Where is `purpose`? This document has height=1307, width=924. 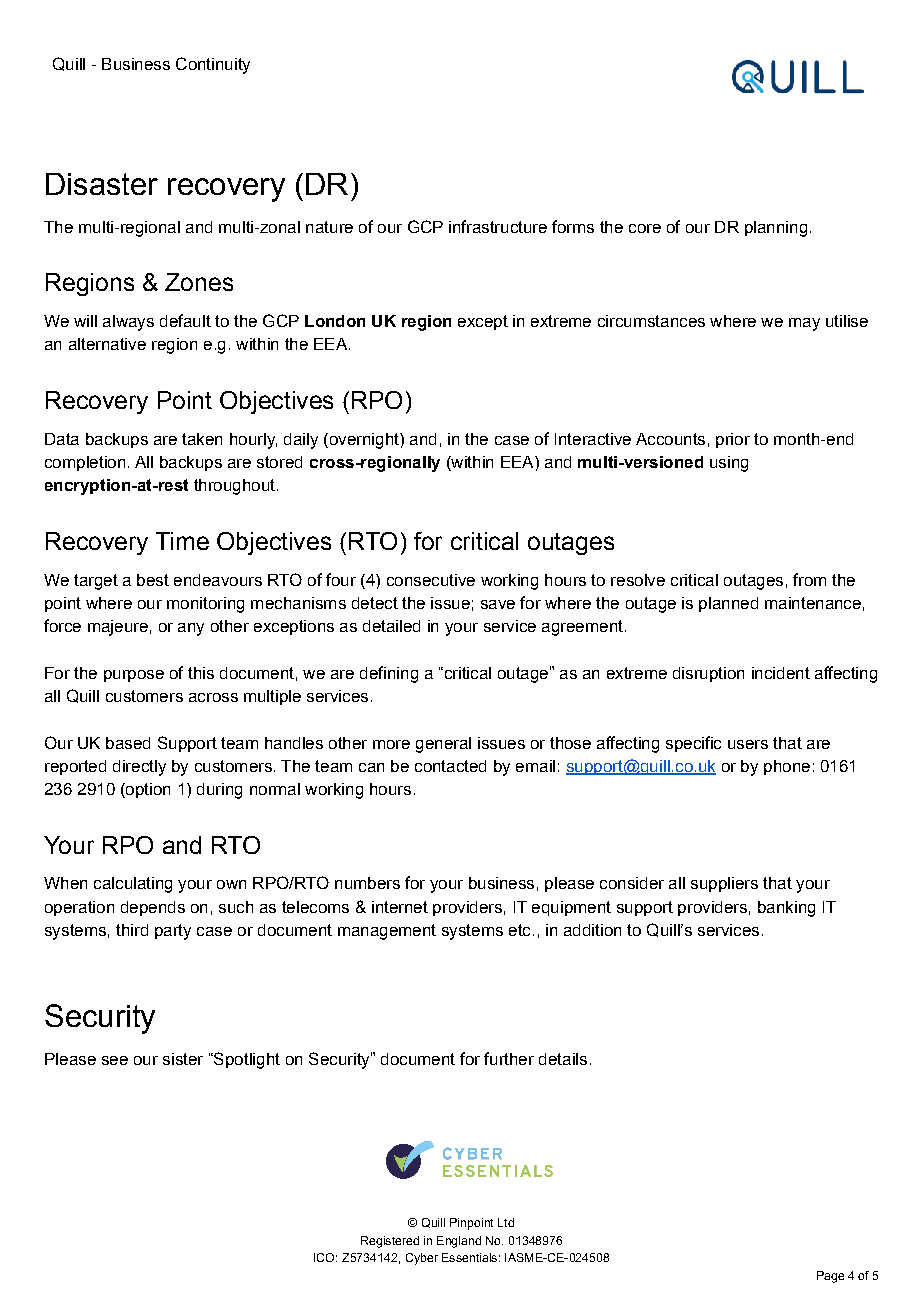 purpose is located at coordinates (134, 676).
